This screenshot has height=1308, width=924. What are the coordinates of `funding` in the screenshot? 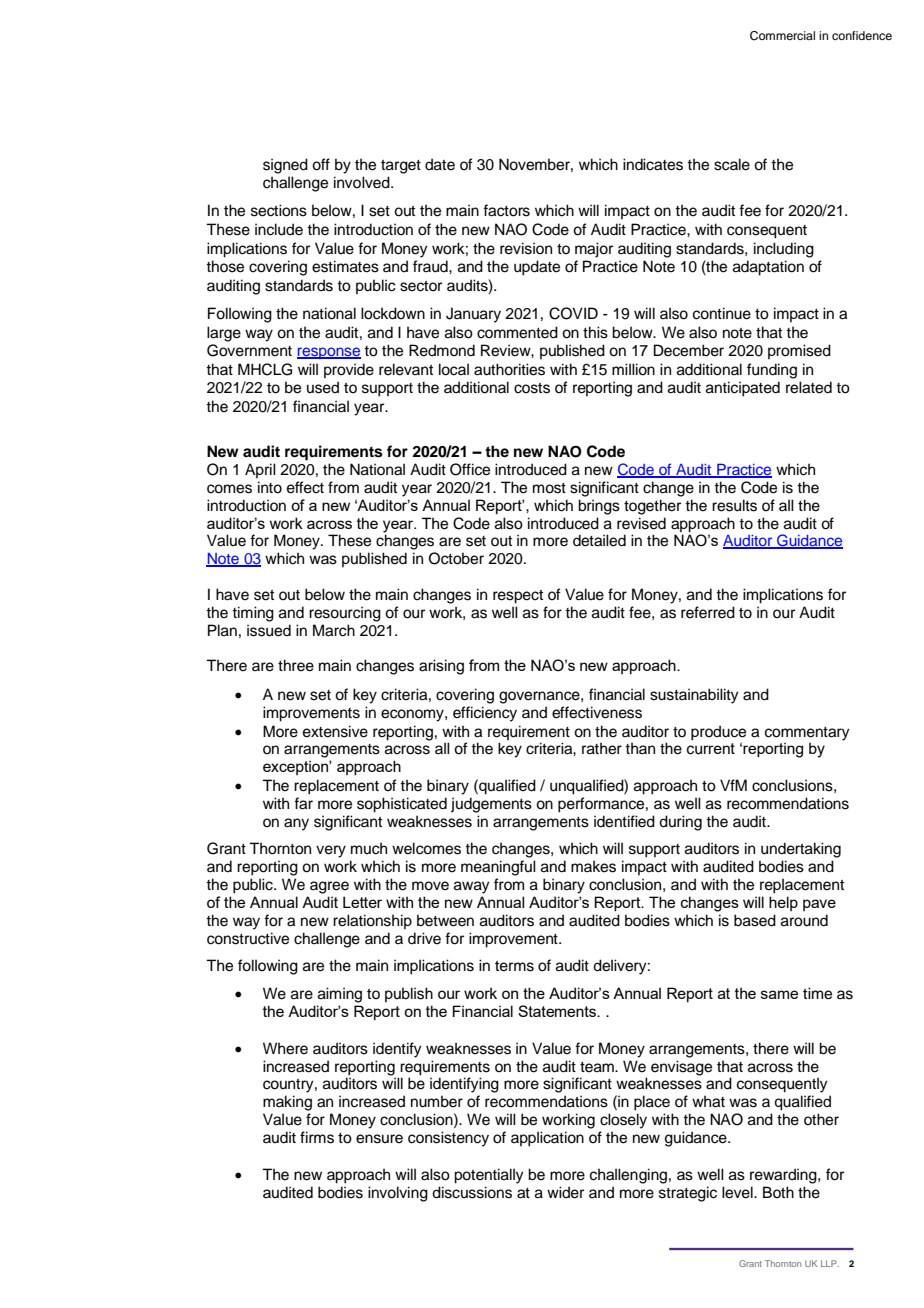 It's located at (772, 371).
